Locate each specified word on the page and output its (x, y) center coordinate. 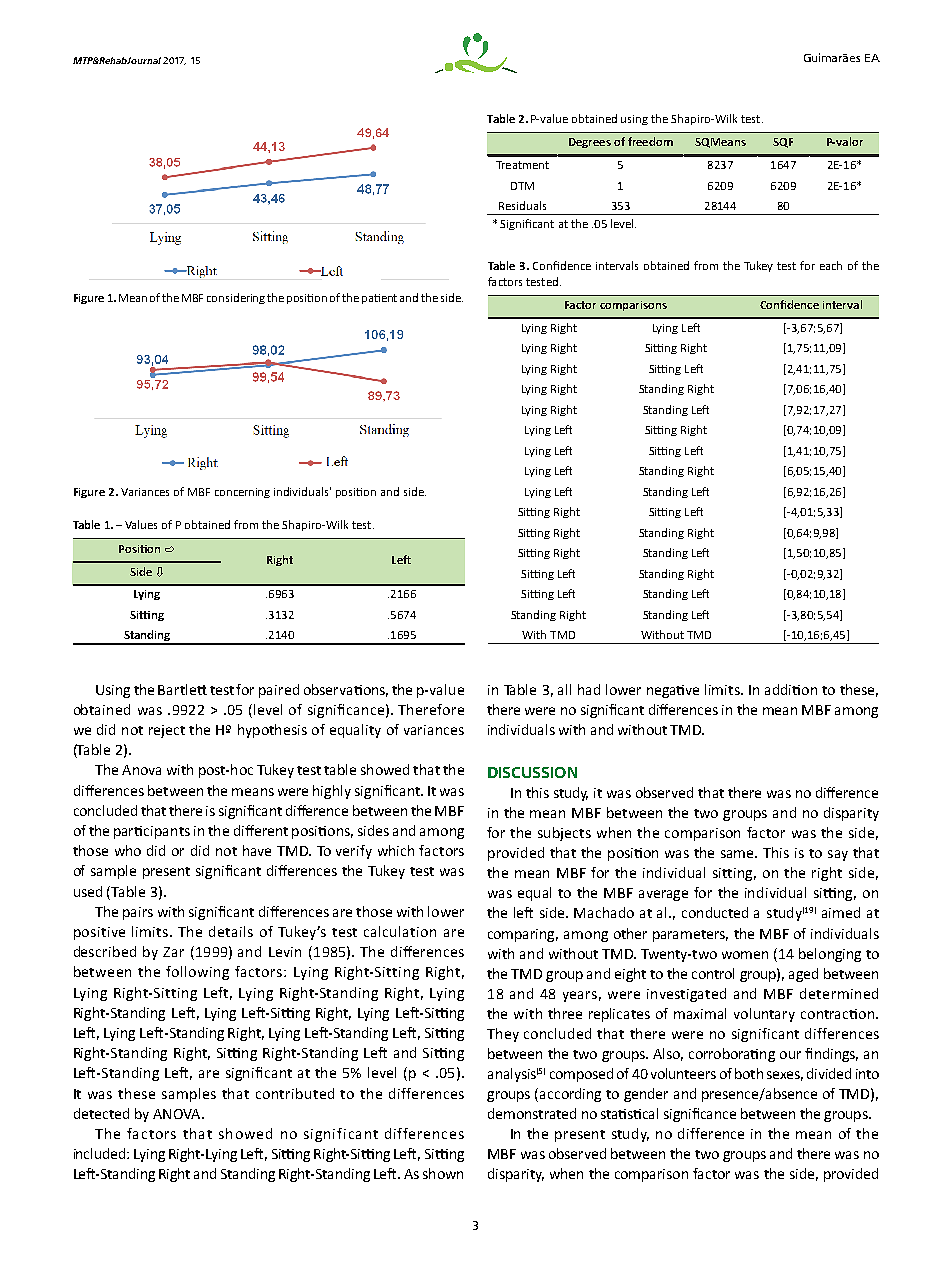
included (101, 1153)
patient (379, 299)
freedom (650, 141)
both (749, 1073)
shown (443, 1173)
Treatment (522, 165)
